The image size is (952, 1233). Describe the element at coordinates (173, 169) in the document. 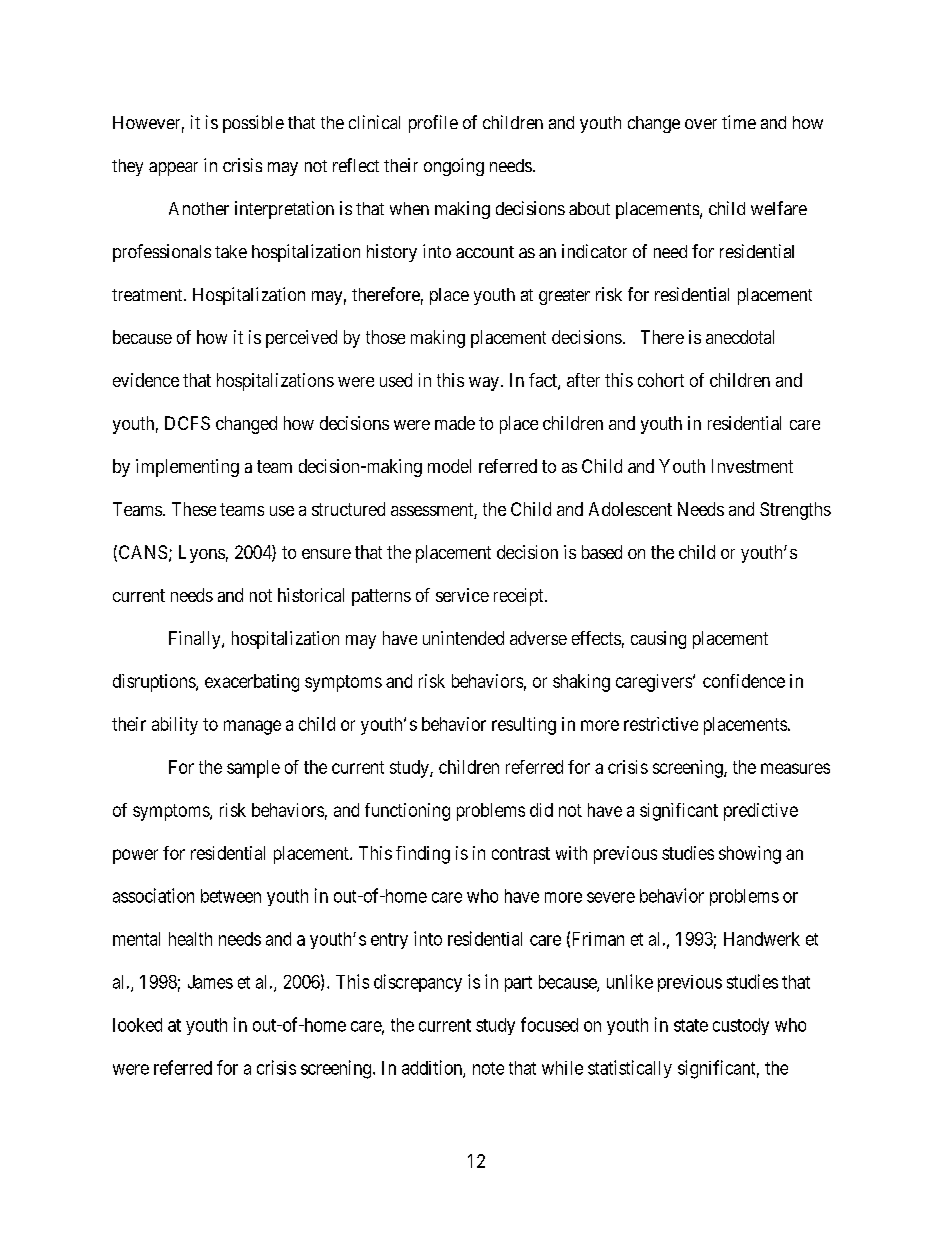

I see `appear` at that location.
